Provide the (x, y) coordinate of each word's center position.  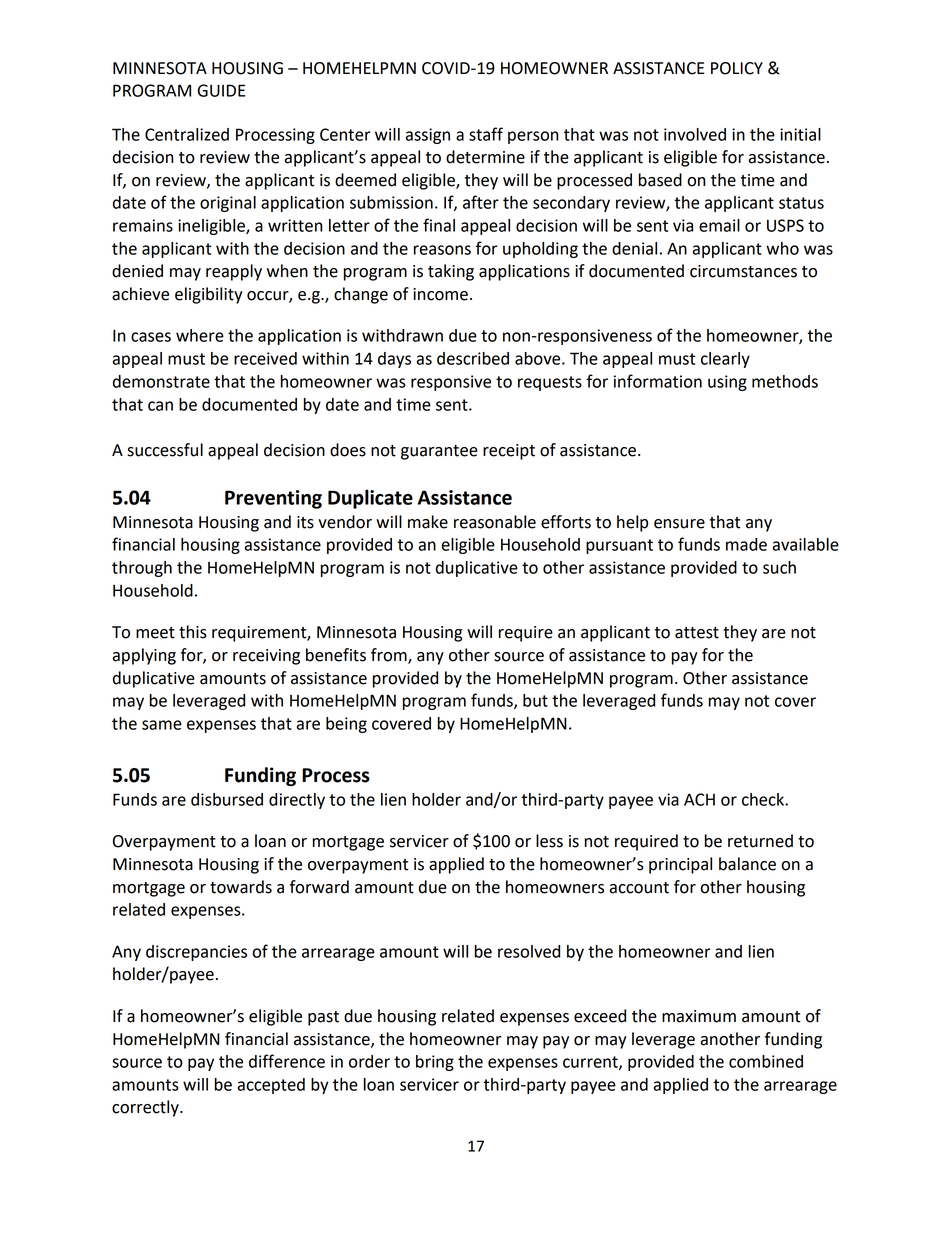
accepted (271, 1086)
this (193, 632)
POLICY (737, 68)
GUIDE (221, 90)
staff (486, 134)
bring (435, 1063)
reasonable (495, 522)
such (779, 567)
